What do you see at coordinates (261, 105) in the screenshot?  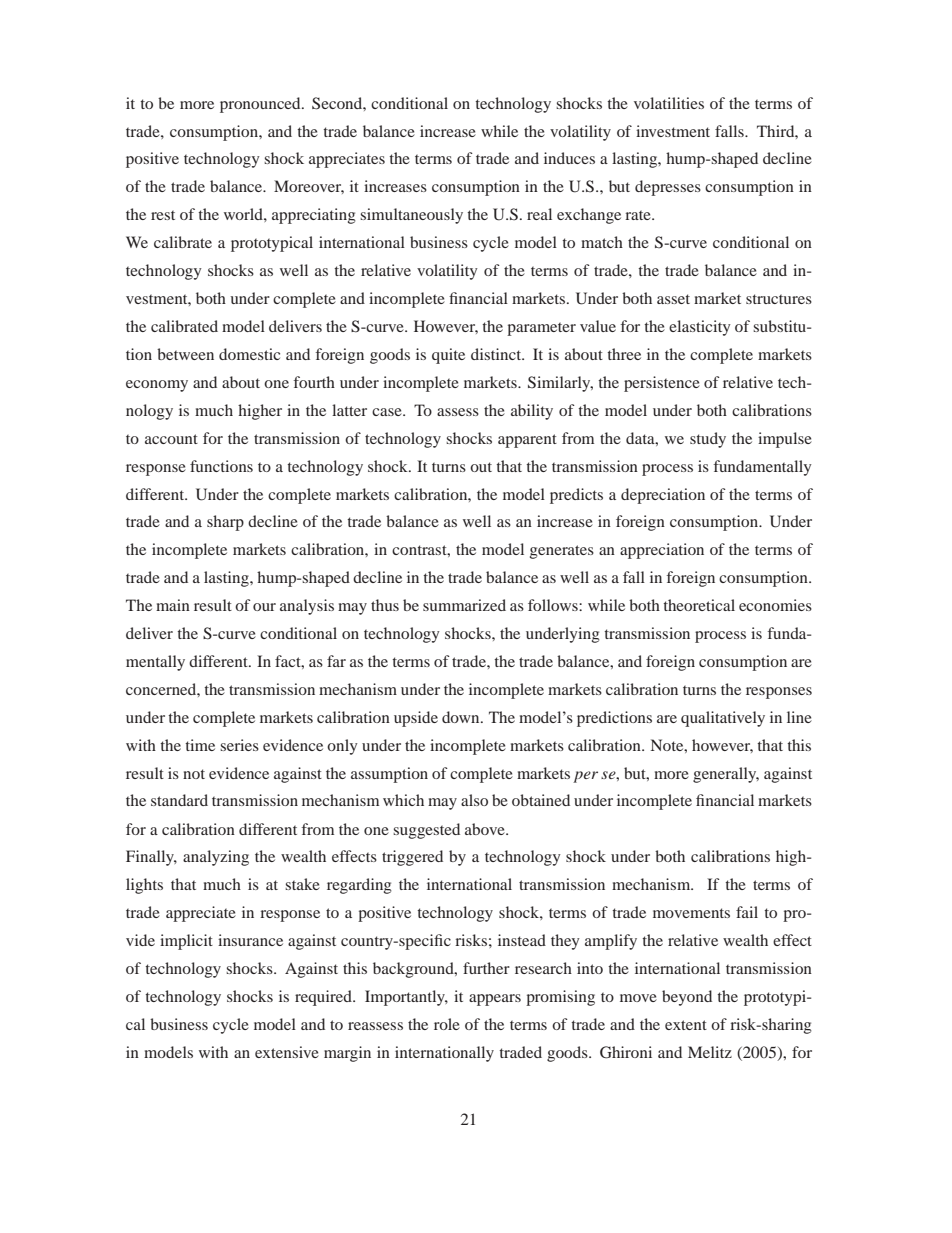 I see `pronounced` at bounding box center [261, 105].
